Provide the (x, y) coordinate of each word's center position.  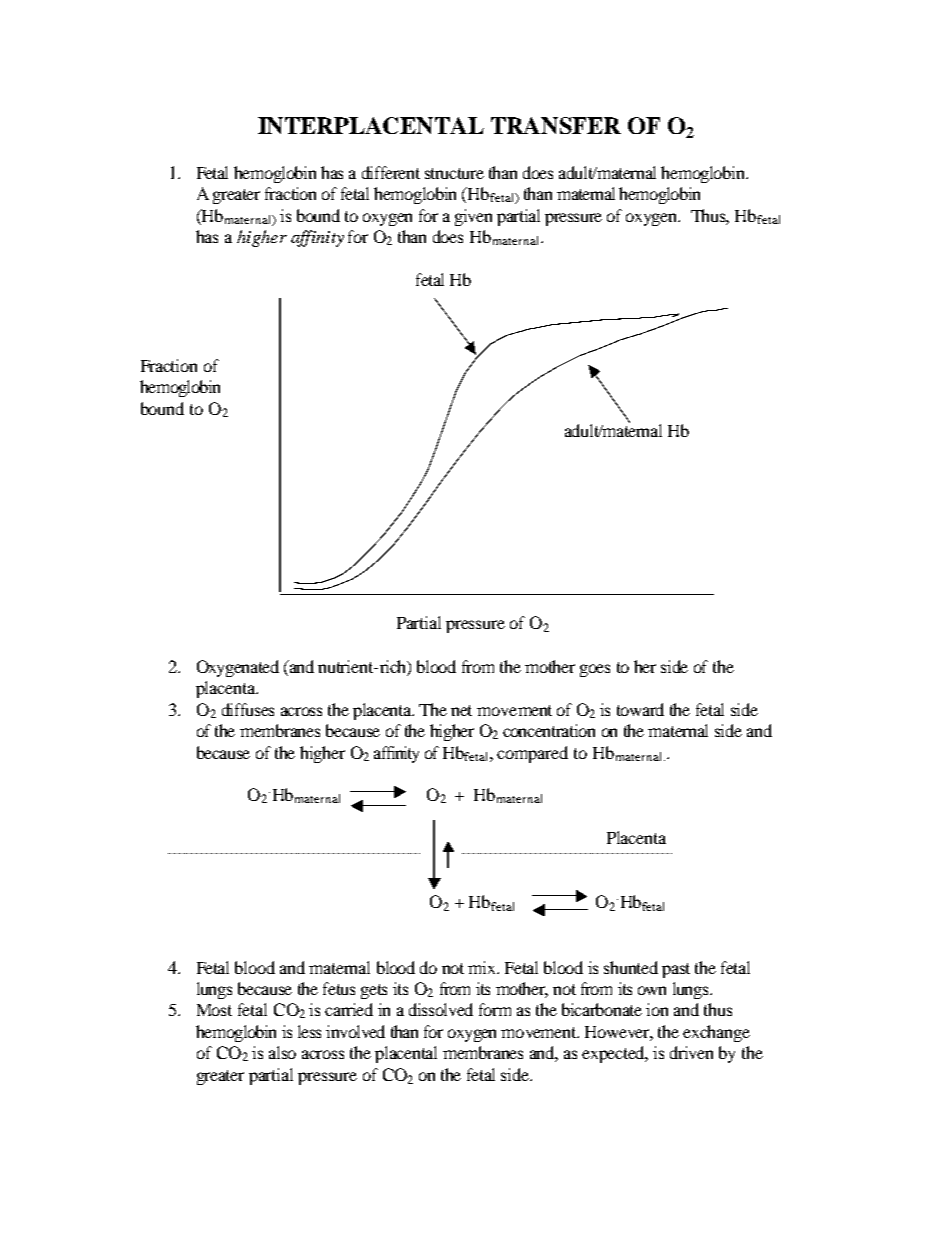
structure (454, 173)
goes (595, 670)
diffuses (248, 709)
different (391, 172)
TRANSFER (556, 125)
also (282, 1052)
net (461, 710)
